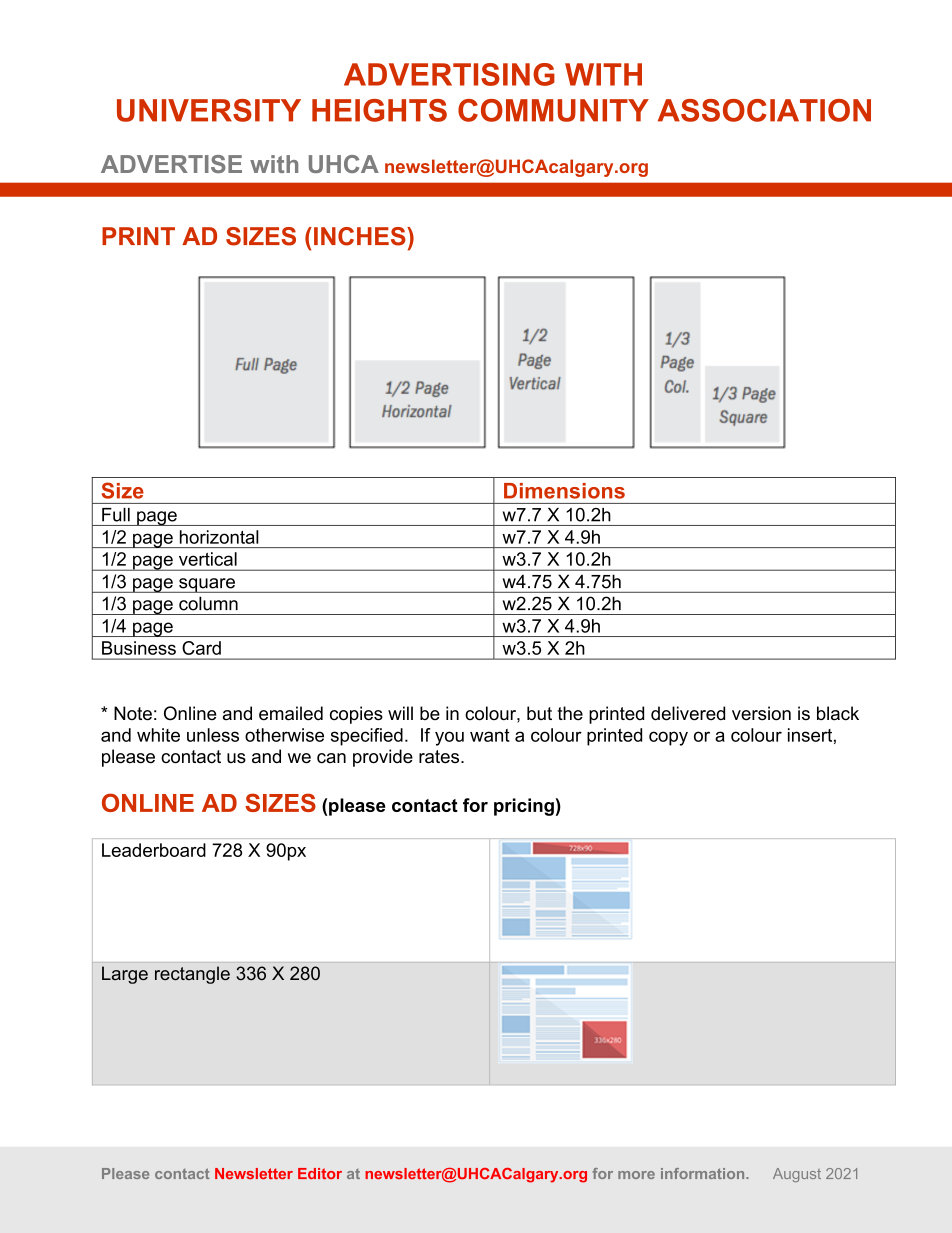 The height and width of the screenshot is (1233, 952). Describe the element at coordinates (761, 713) in the screenshot. I see `version` at that location.
